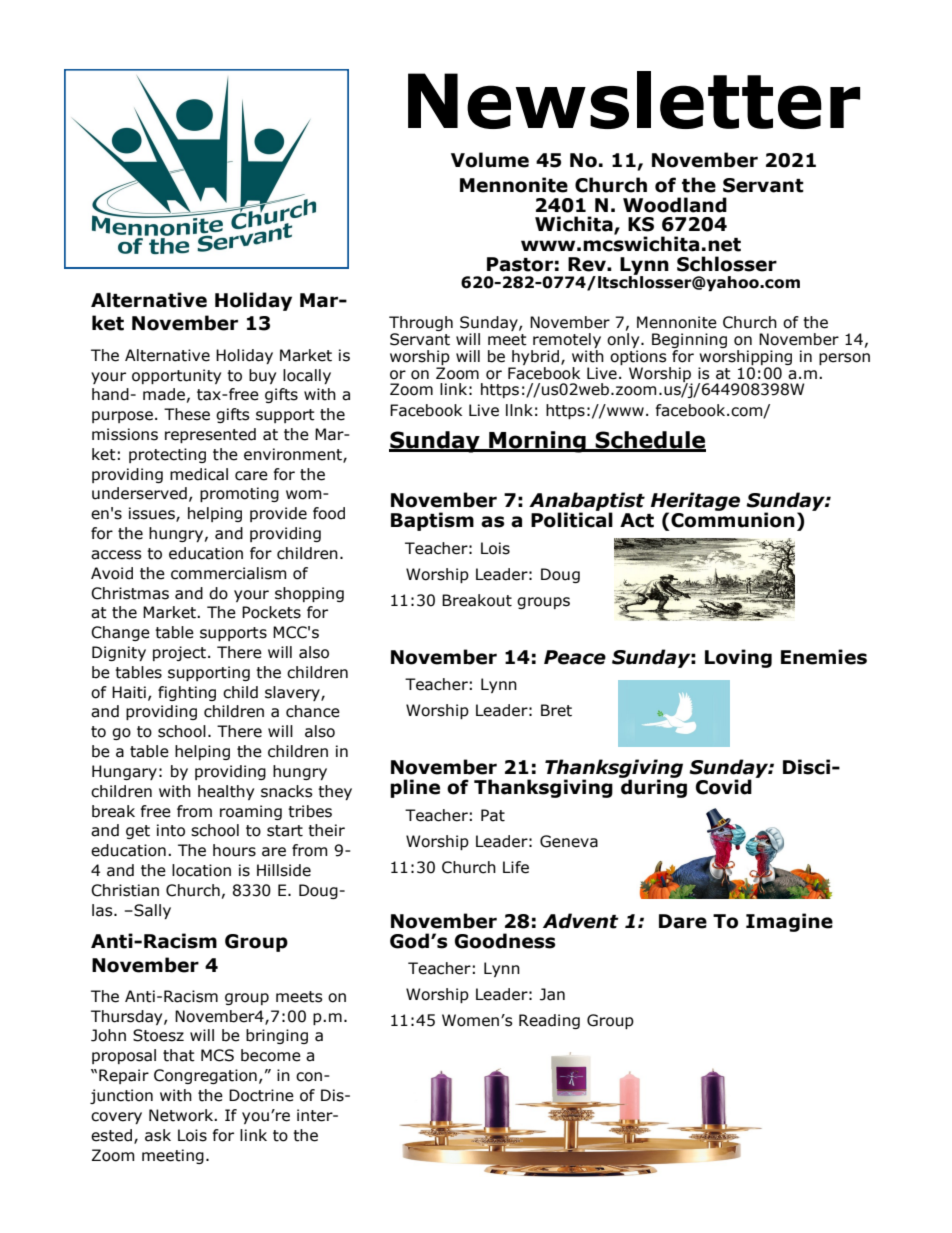 Image resolution: width=952 pixels, height=1233 pixels. What do you see at coordinates (634, 100) in the document?
I see `Newsletter` at bounding box center [634, 100].
